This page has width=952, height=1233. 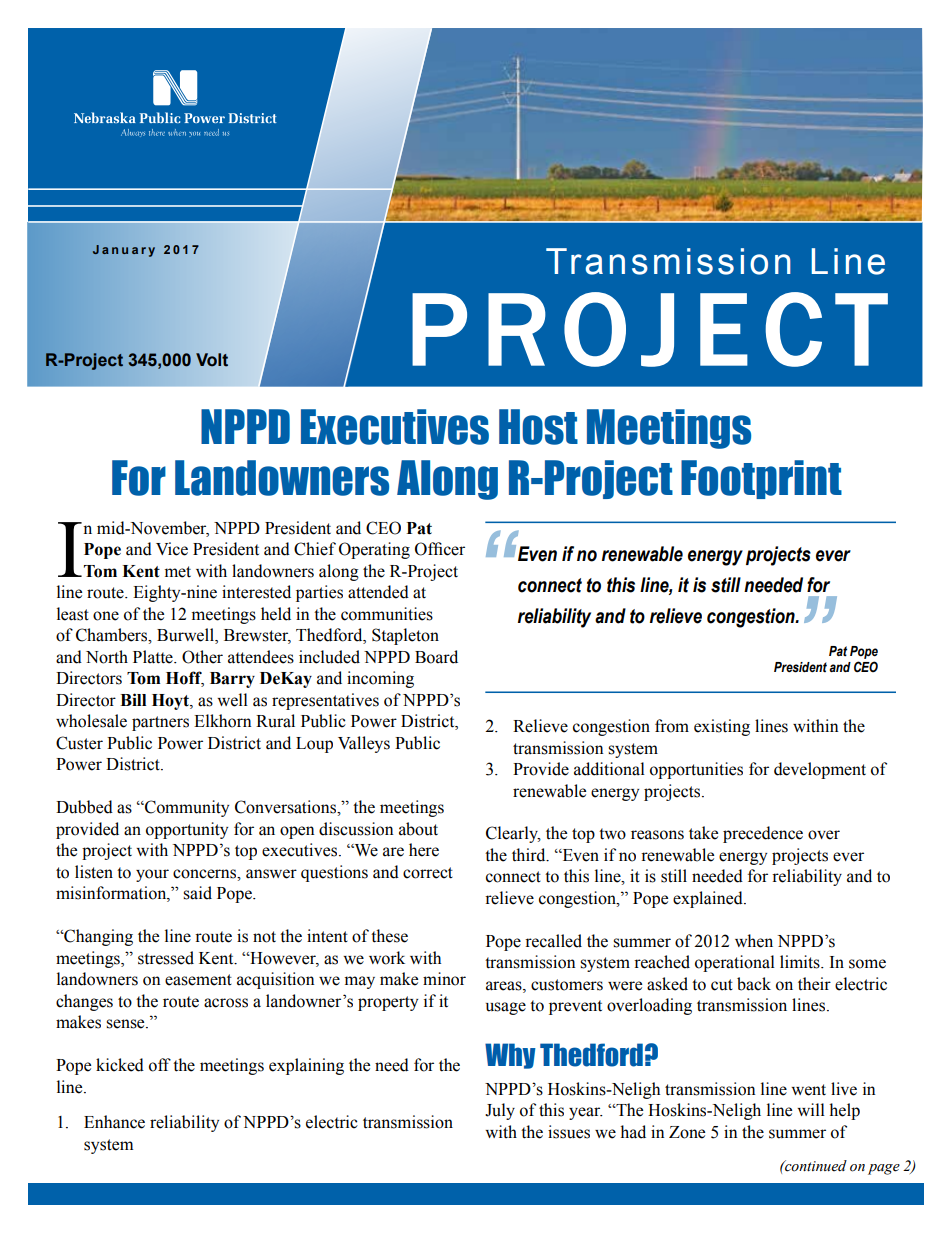 I want to click on existing, so click(x=722, y=727).
